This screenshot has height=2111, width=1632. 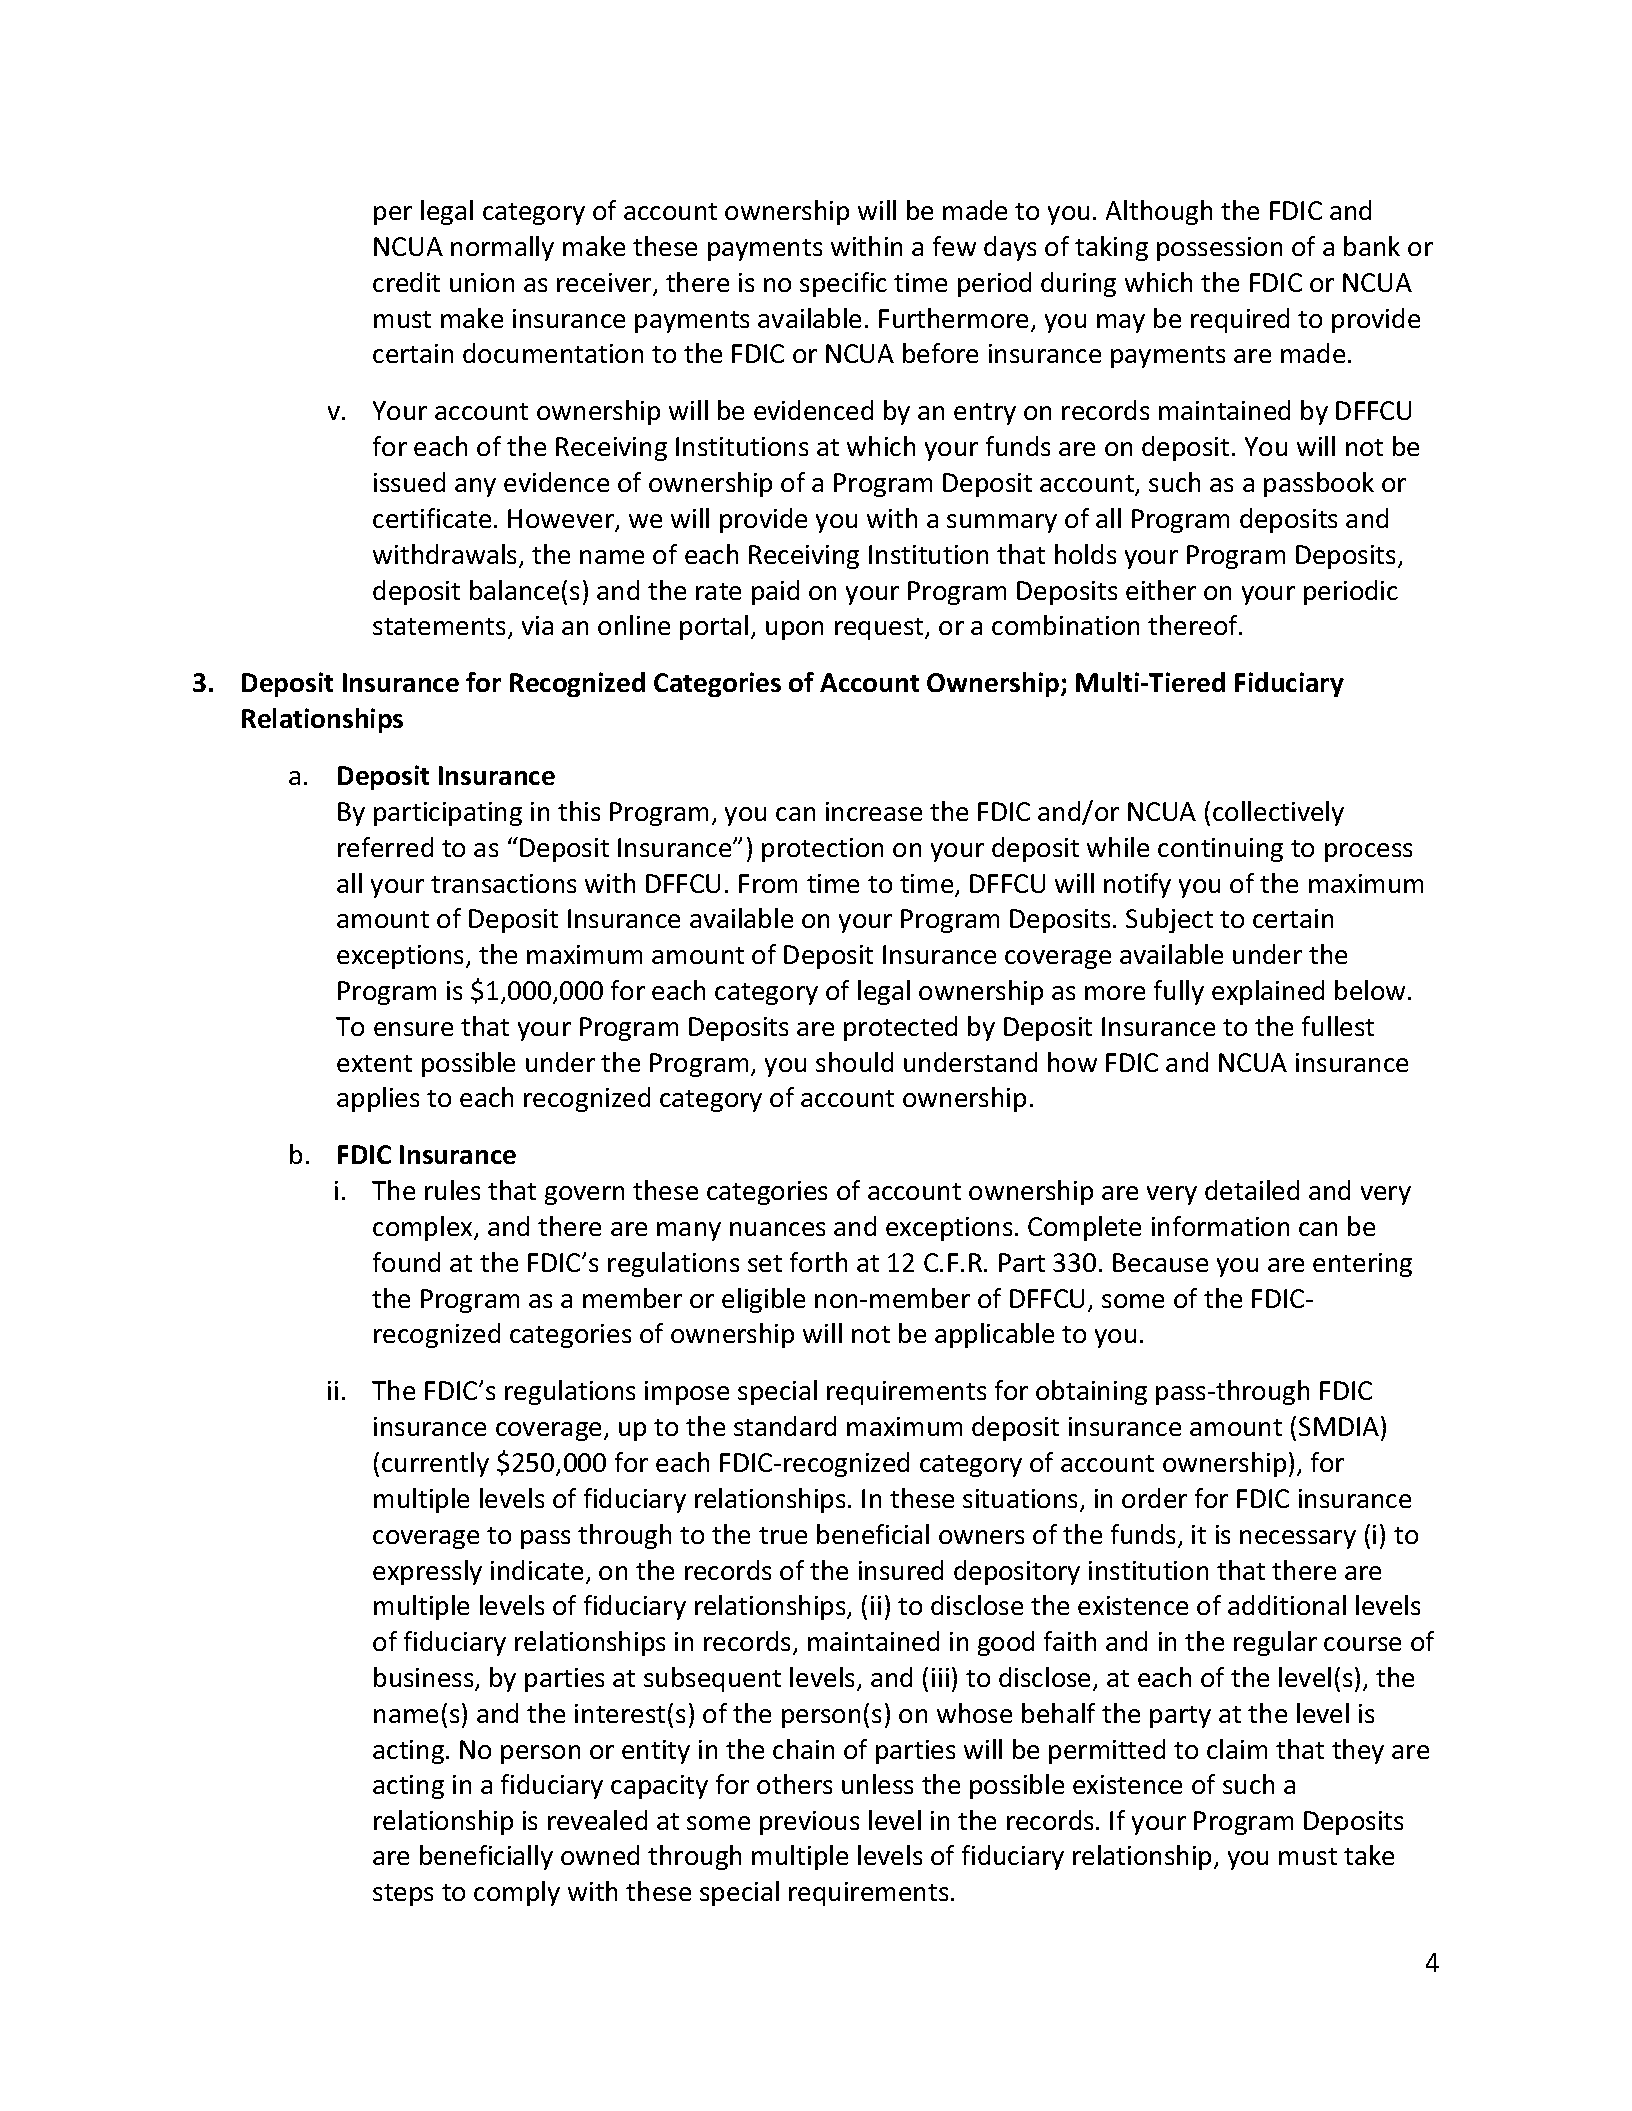 What do you see at coordinates (880, 629) in the screenshot?
I see `request` at bounding box center [880, 629].
